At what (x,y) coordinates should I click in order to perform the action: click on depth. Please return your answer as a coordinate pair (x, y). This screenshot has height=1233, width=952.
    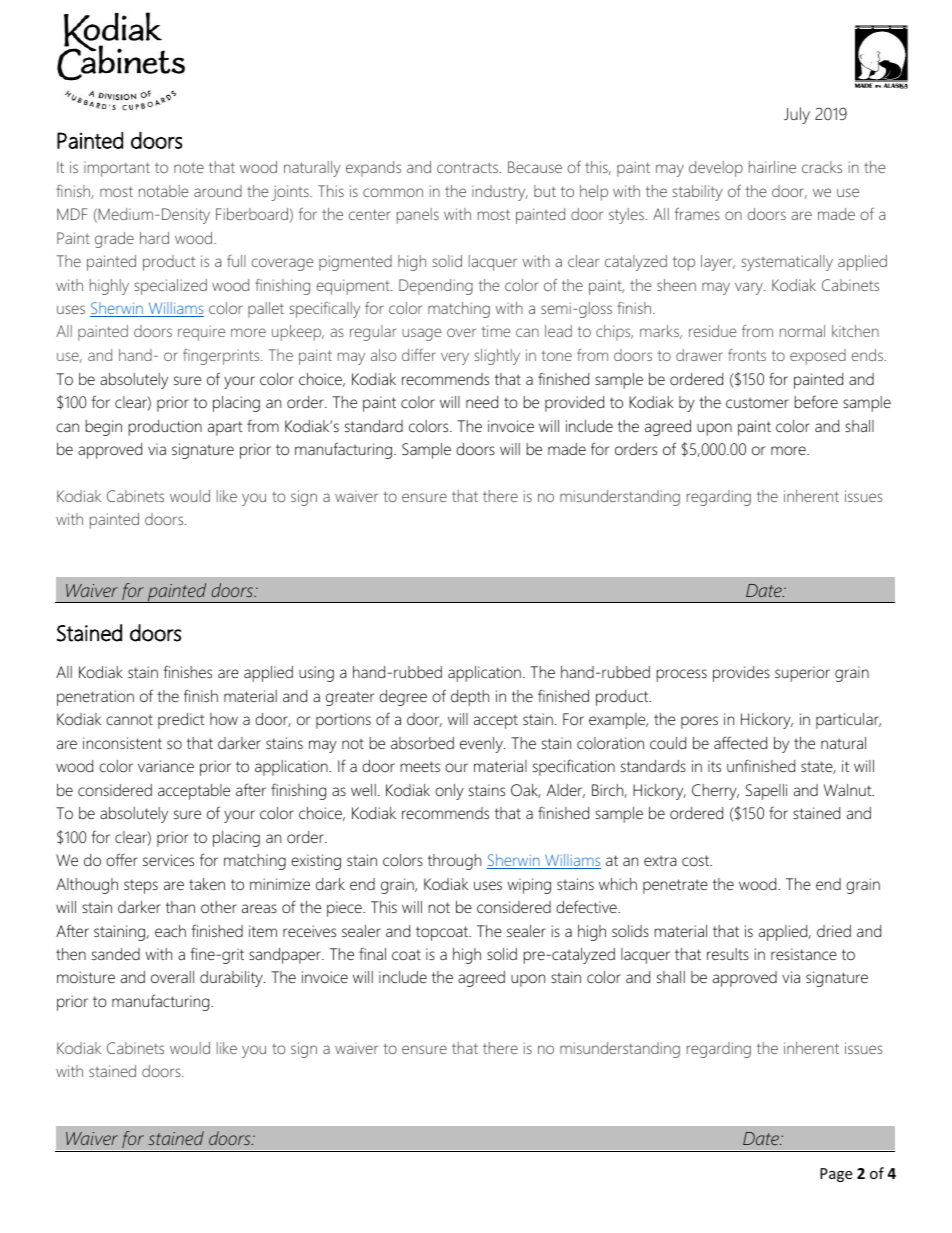
    Looking at the image, I should click on (470, 698).
